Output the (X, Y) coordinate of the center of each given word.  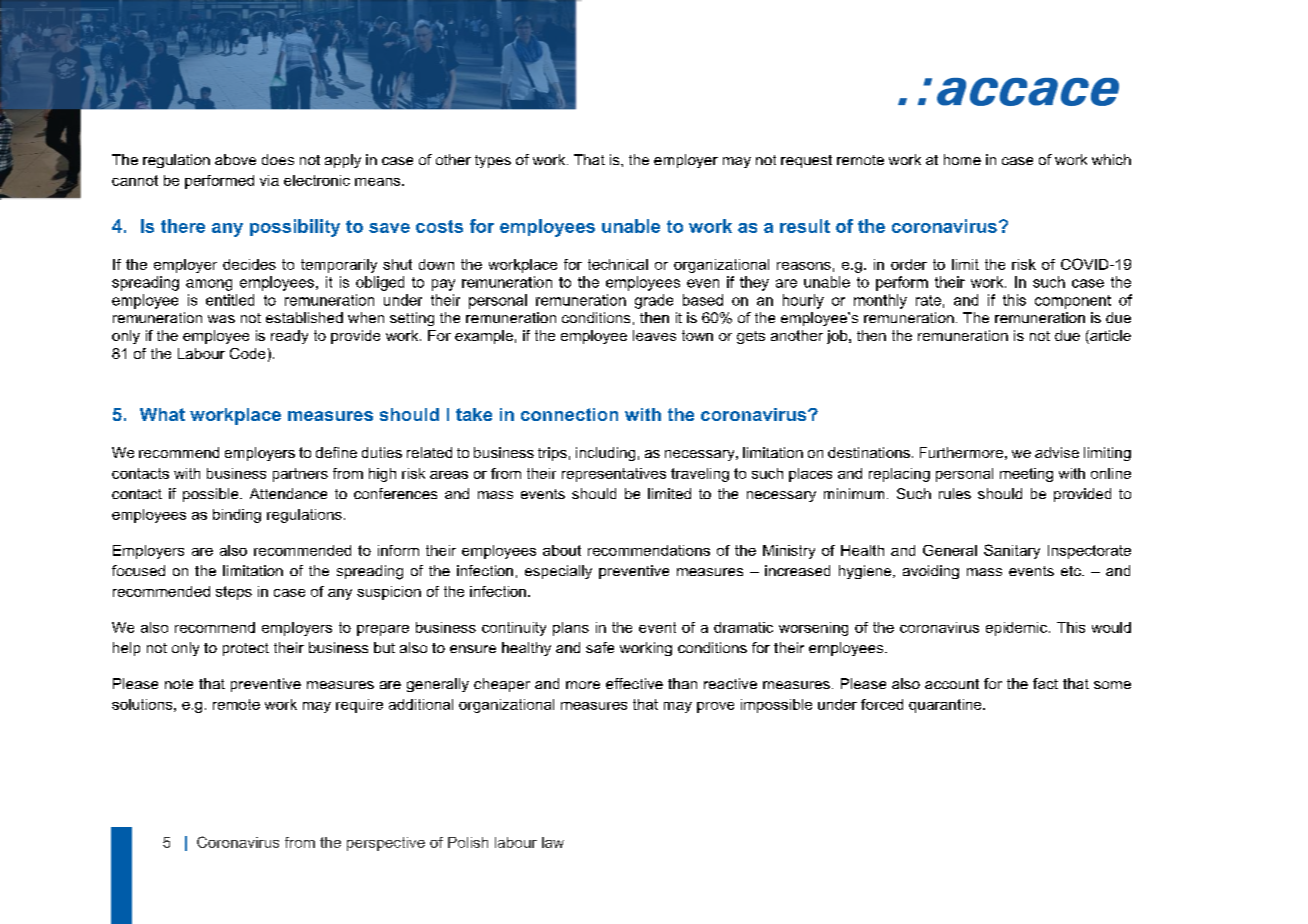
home (962, 159)
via (269, 180)
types (493, 161)
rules (955, 493)
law (553, 842)
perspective (386, 844)
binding (237, 516)
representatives (614, 475)
